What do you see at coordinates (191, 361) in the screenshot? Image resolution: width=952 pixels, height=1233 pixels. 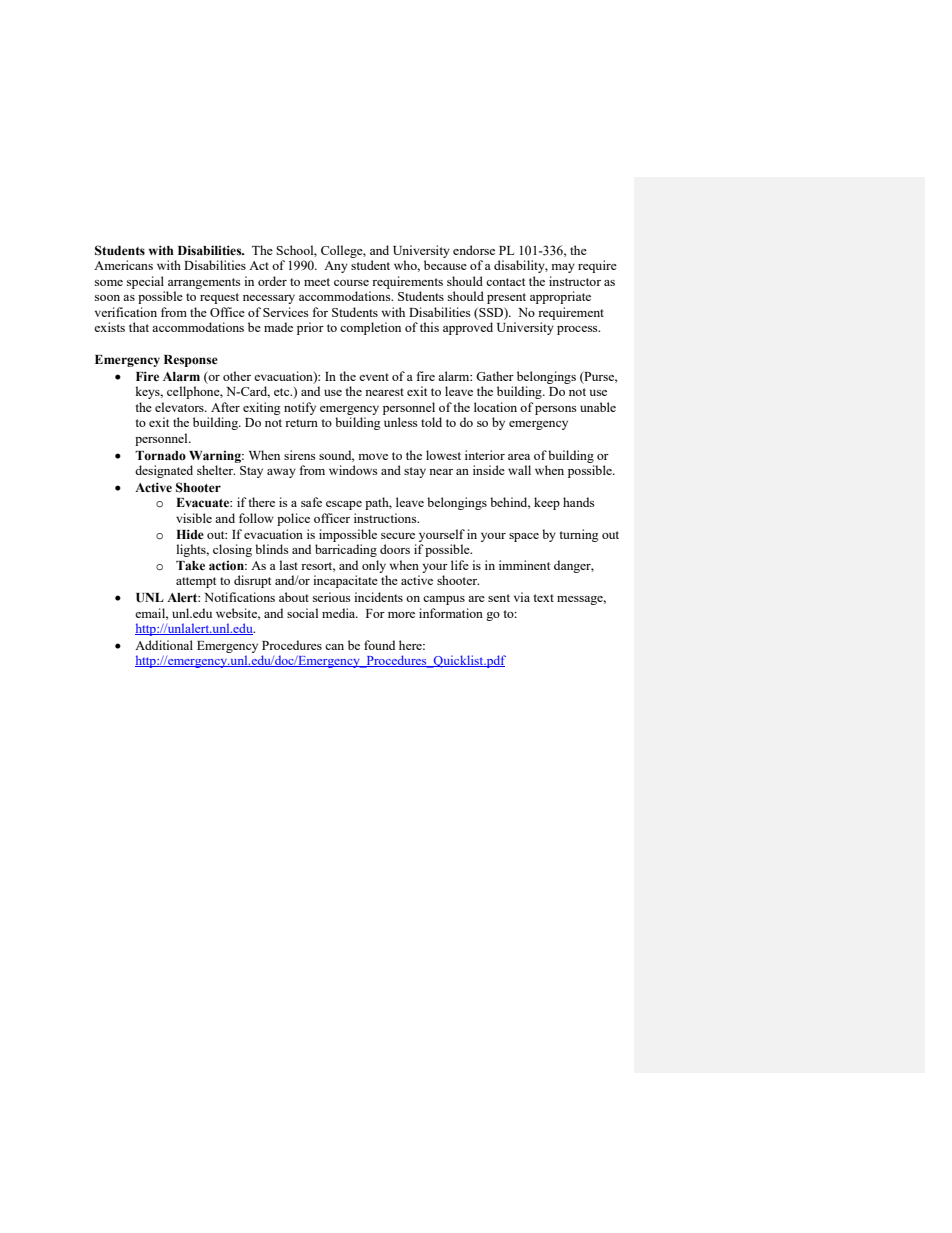 I see `Response` at bounding box center [191, 361].
